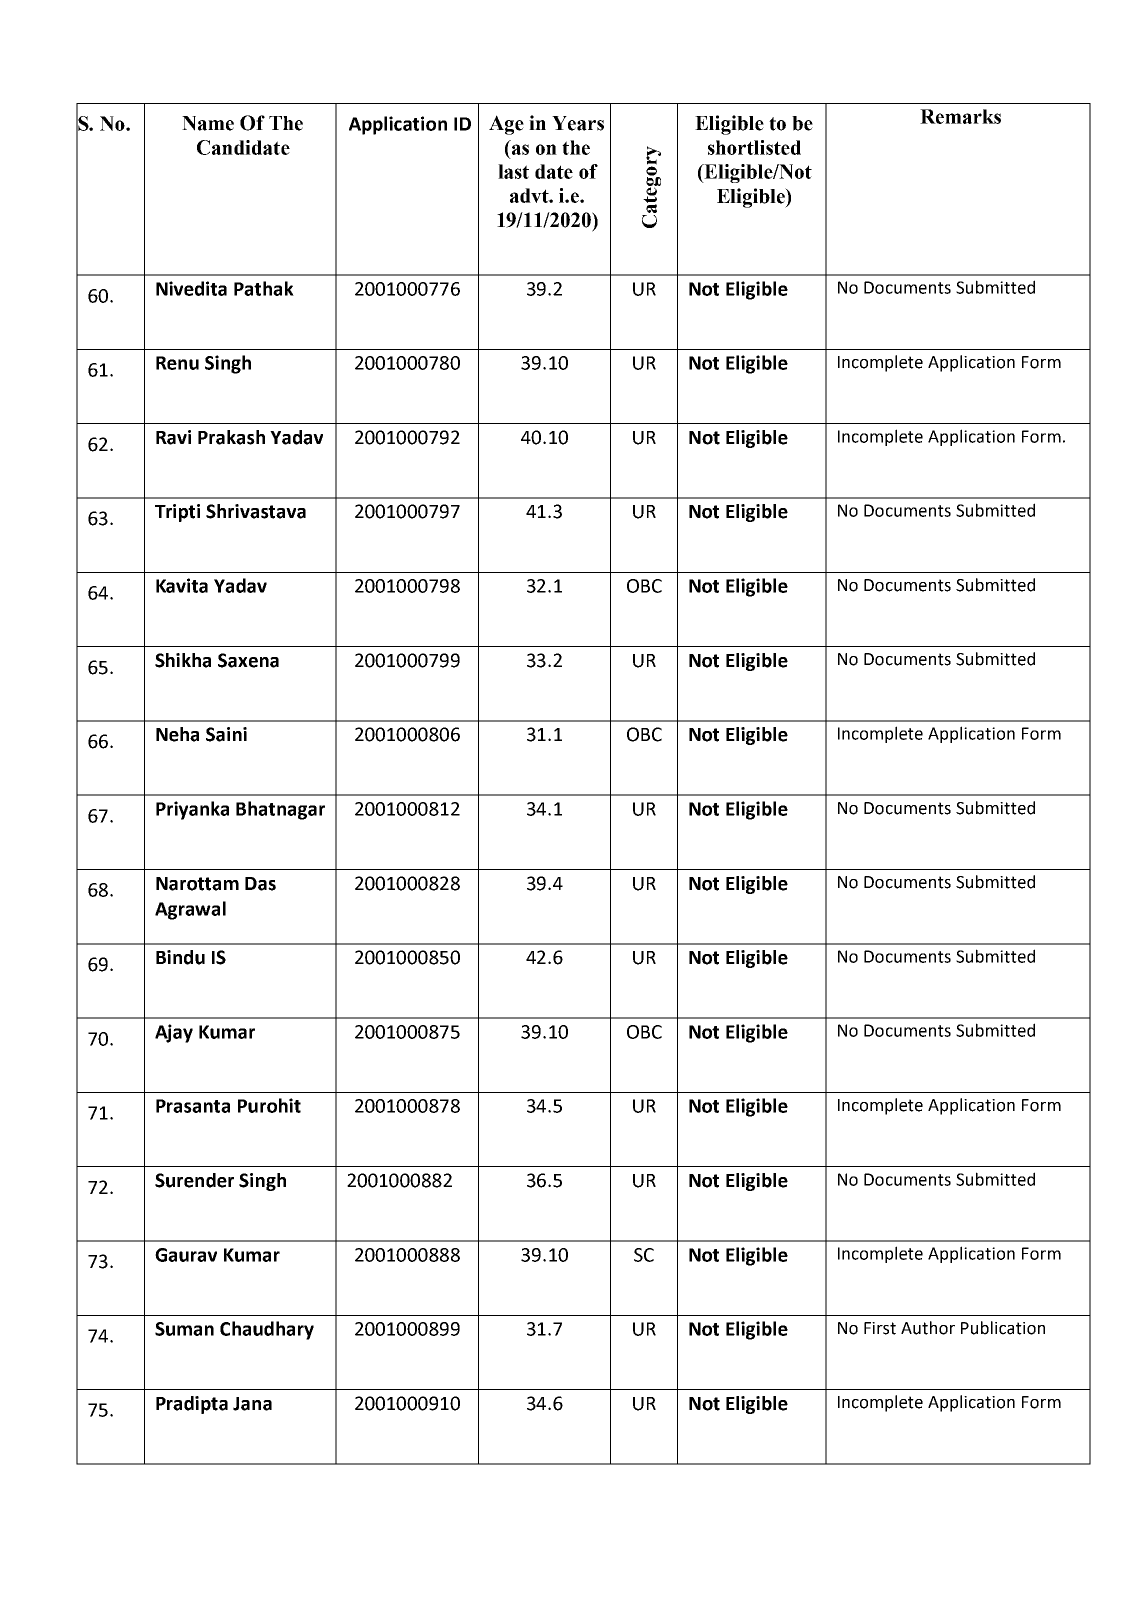  What do you see at coordinates (208, 123) in the screenshot?
I see `Name` at bounding box center [208, 123].
